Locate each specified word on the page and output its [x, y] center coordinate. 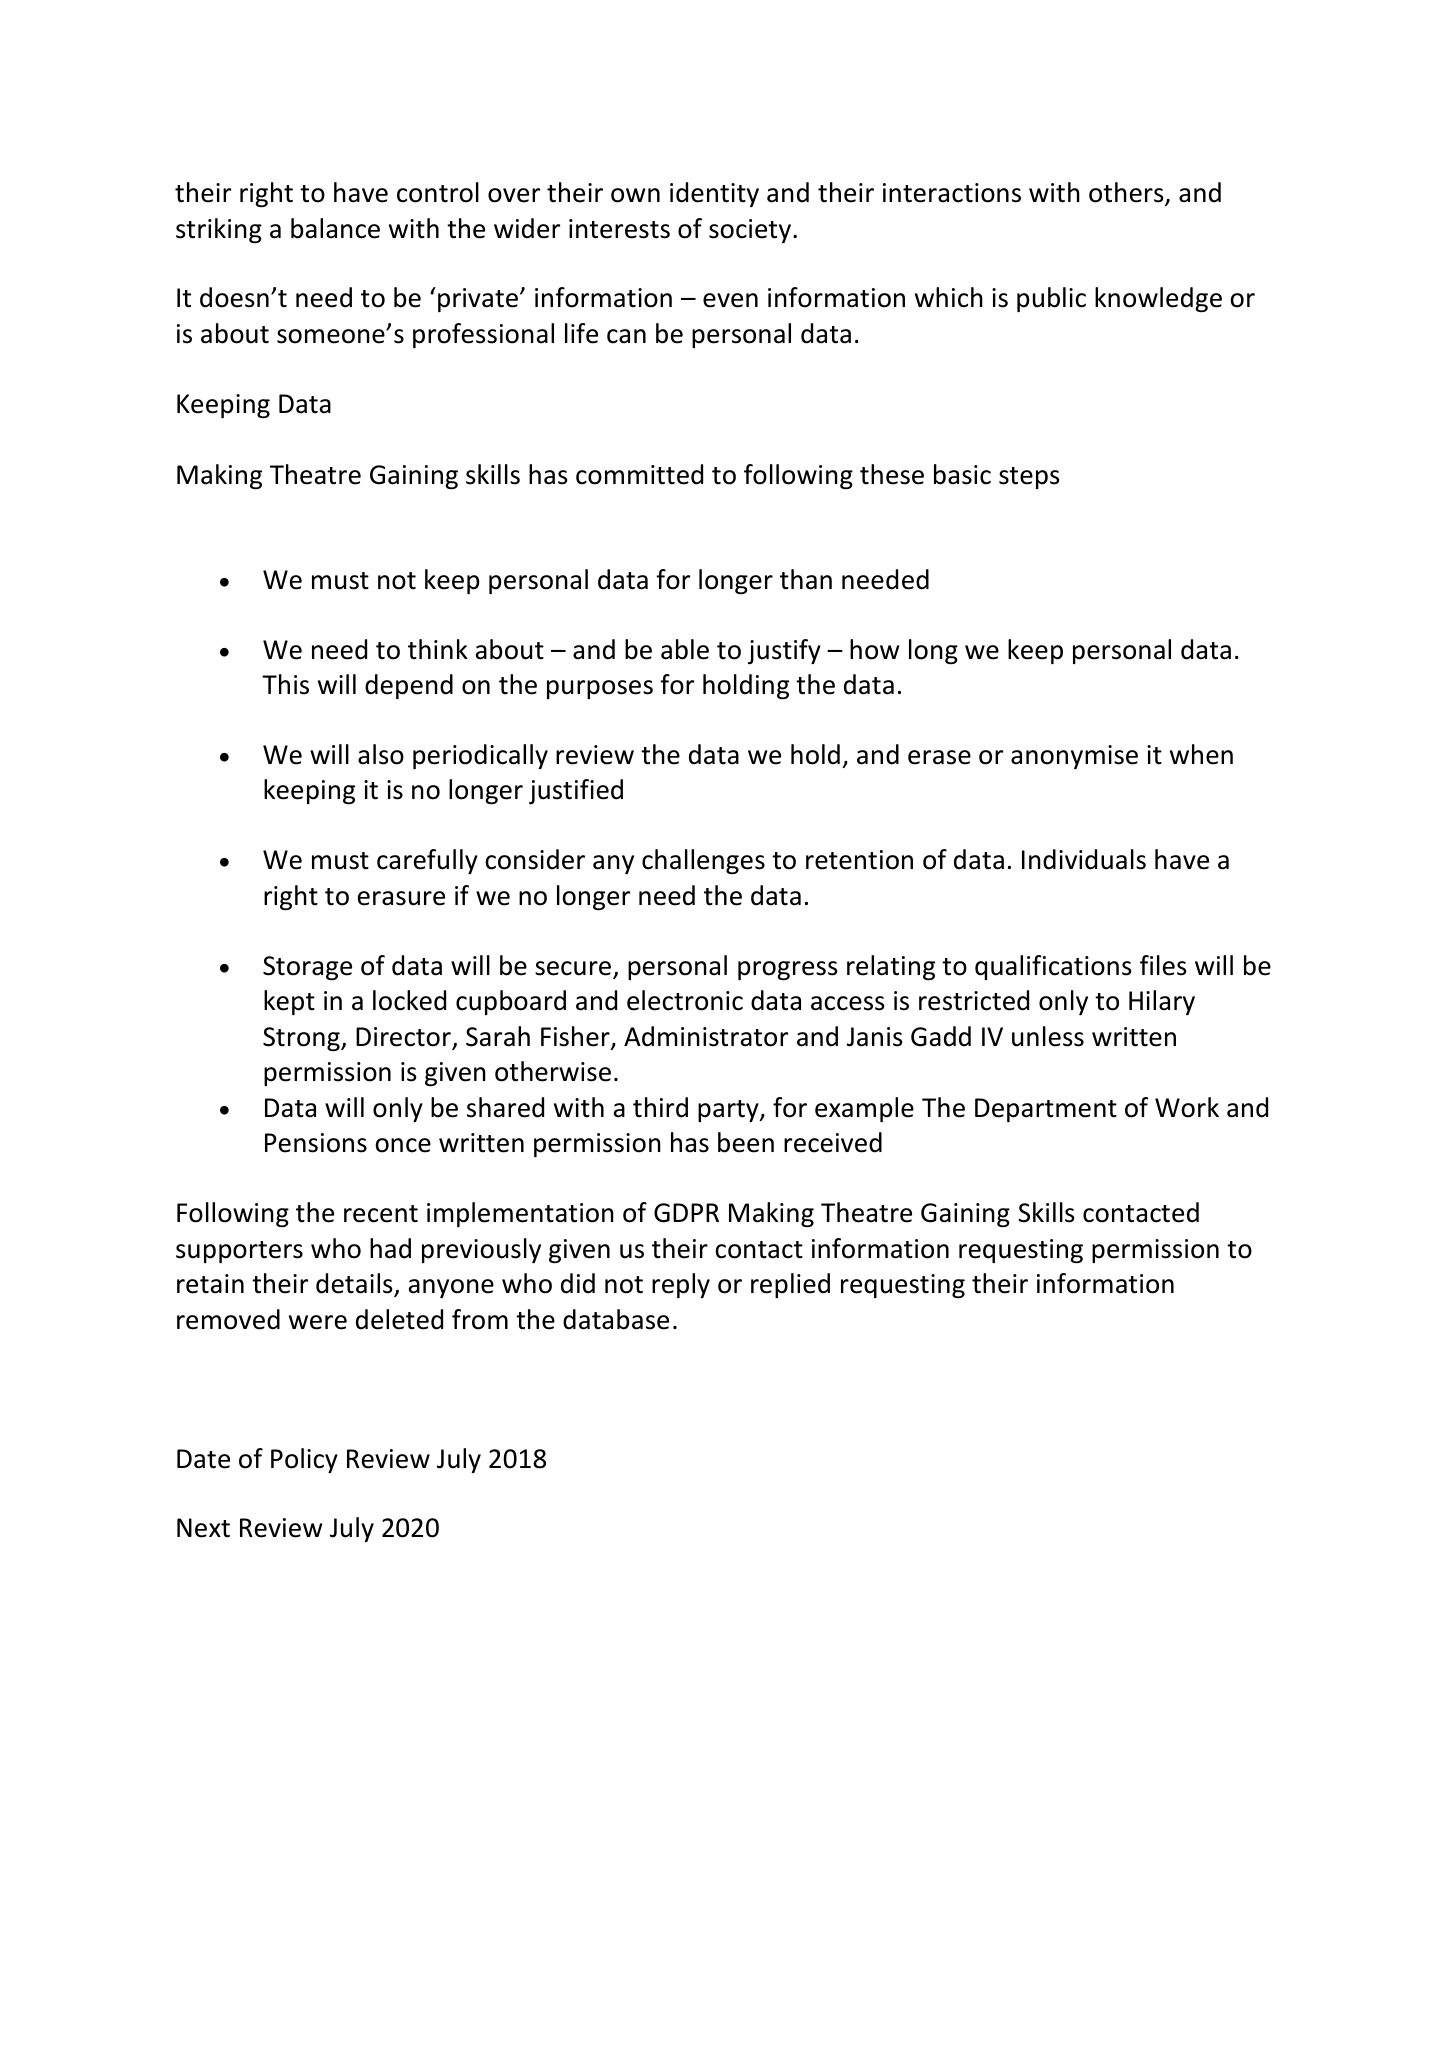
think [438, 649]
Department [1046, 1110]
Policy [304, 1460]
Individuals [1084, 859]
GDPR [686, 1213]
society [750, 231]
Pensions [316, 1143]
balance [335, 228]
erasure [401, 898]
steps [1029, 478]
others [1127, 193]
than [806, 579]
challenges [703, 861]
